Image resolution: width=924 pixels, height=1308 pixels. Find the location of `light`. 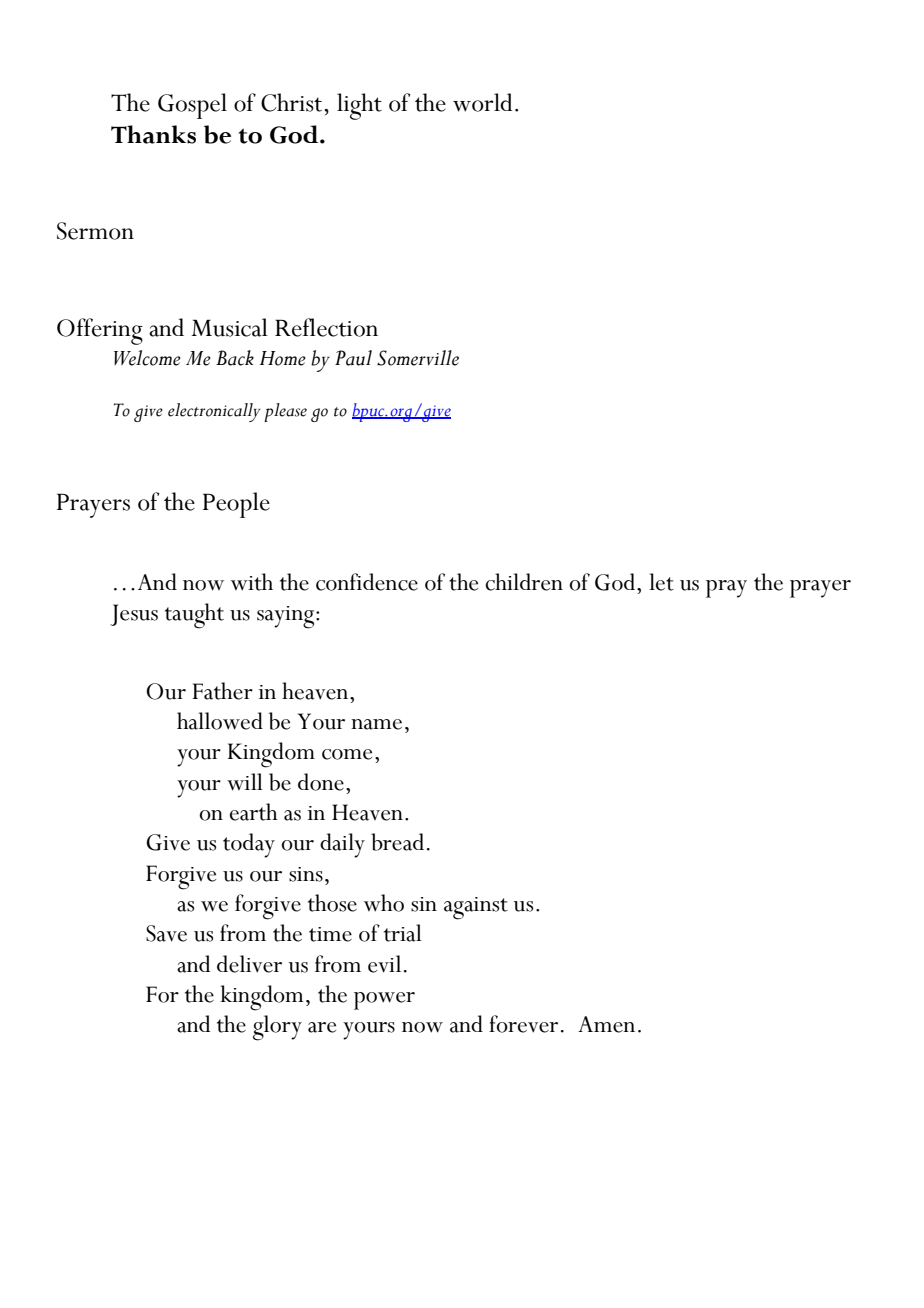

light is located at coordinates (359, 106).
